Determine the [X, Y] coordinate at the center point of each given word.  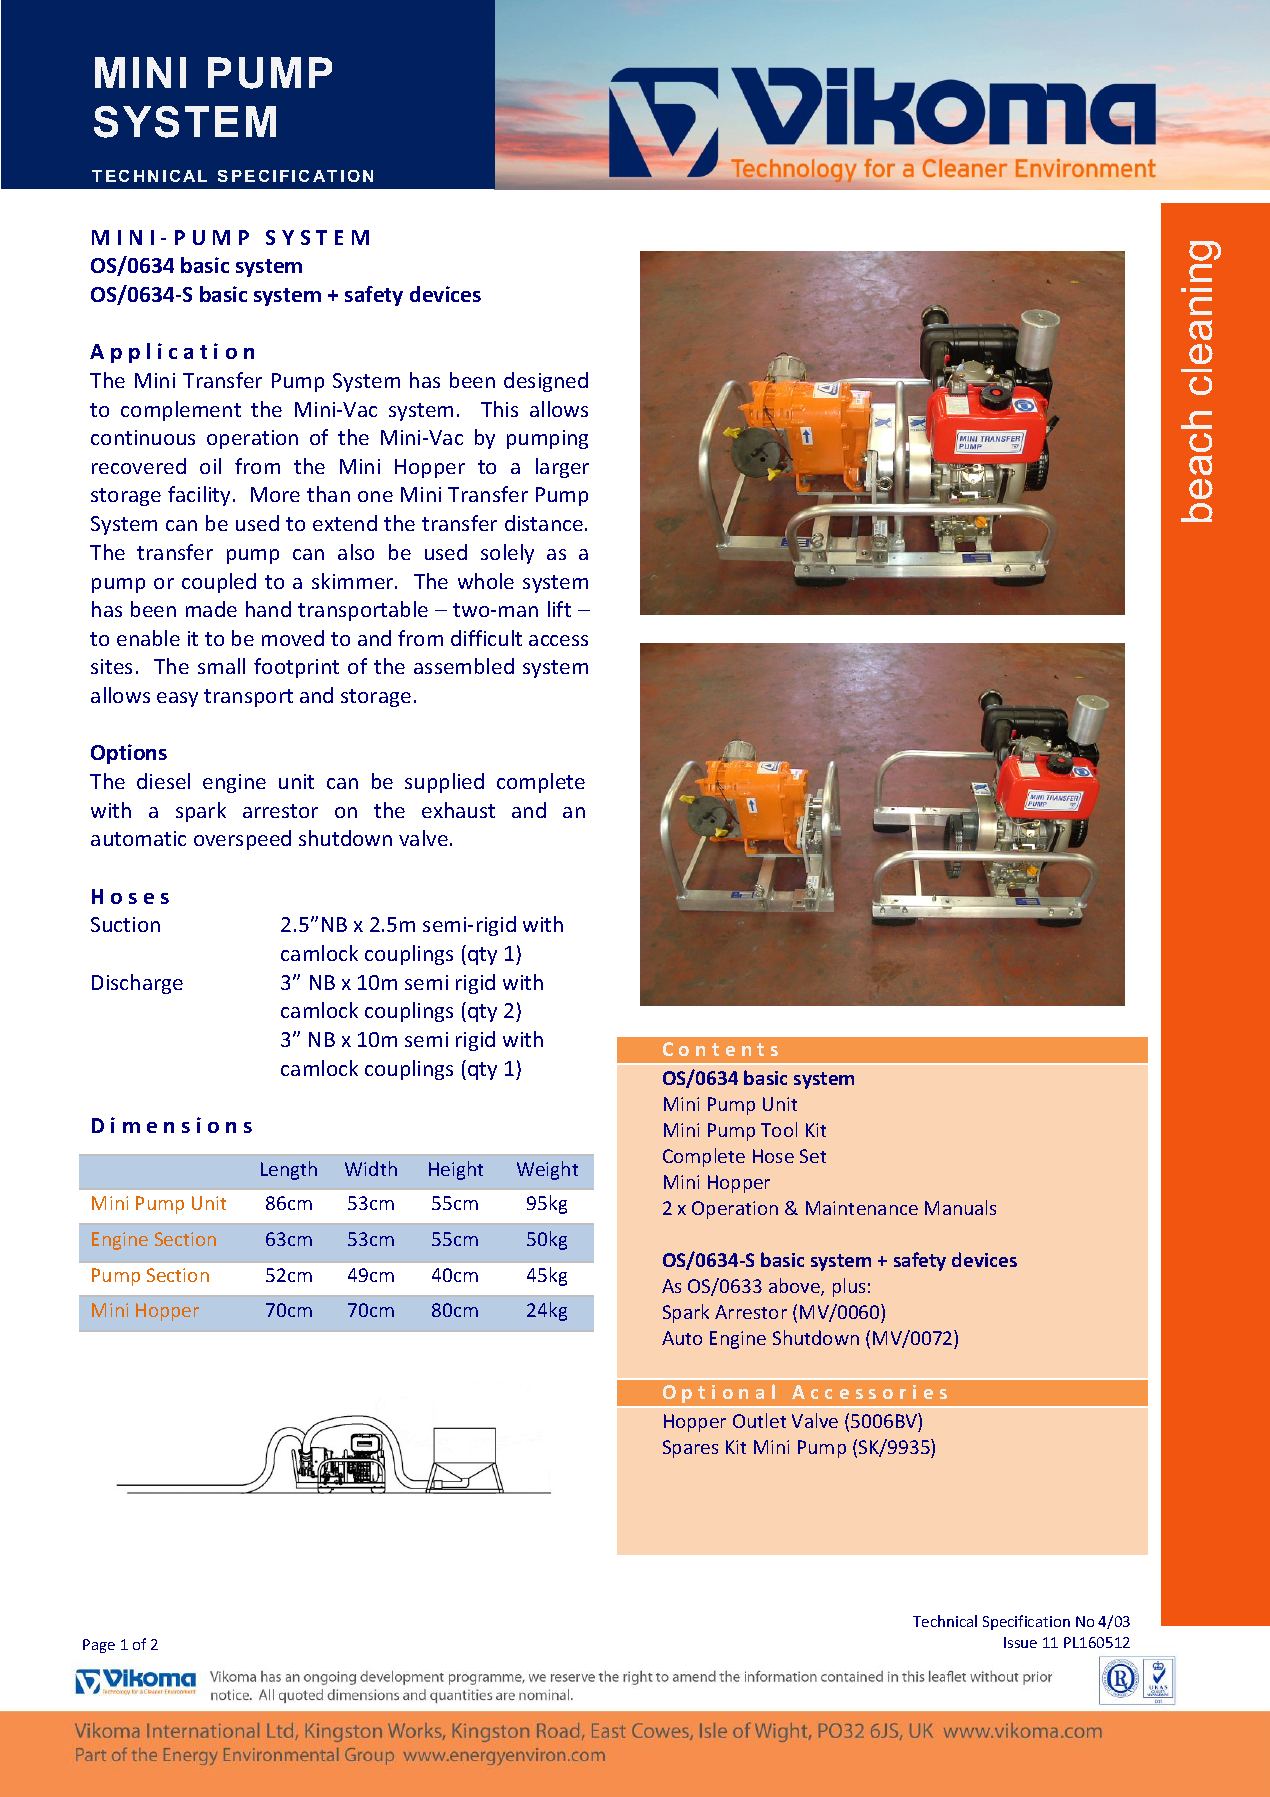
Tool [779, 1129]
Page [99, 1646]
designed [546, 382]
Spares [690, 1449]
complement [181, 411]
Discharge [137, 984]
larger [562, 468]
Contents [720, 1049]
